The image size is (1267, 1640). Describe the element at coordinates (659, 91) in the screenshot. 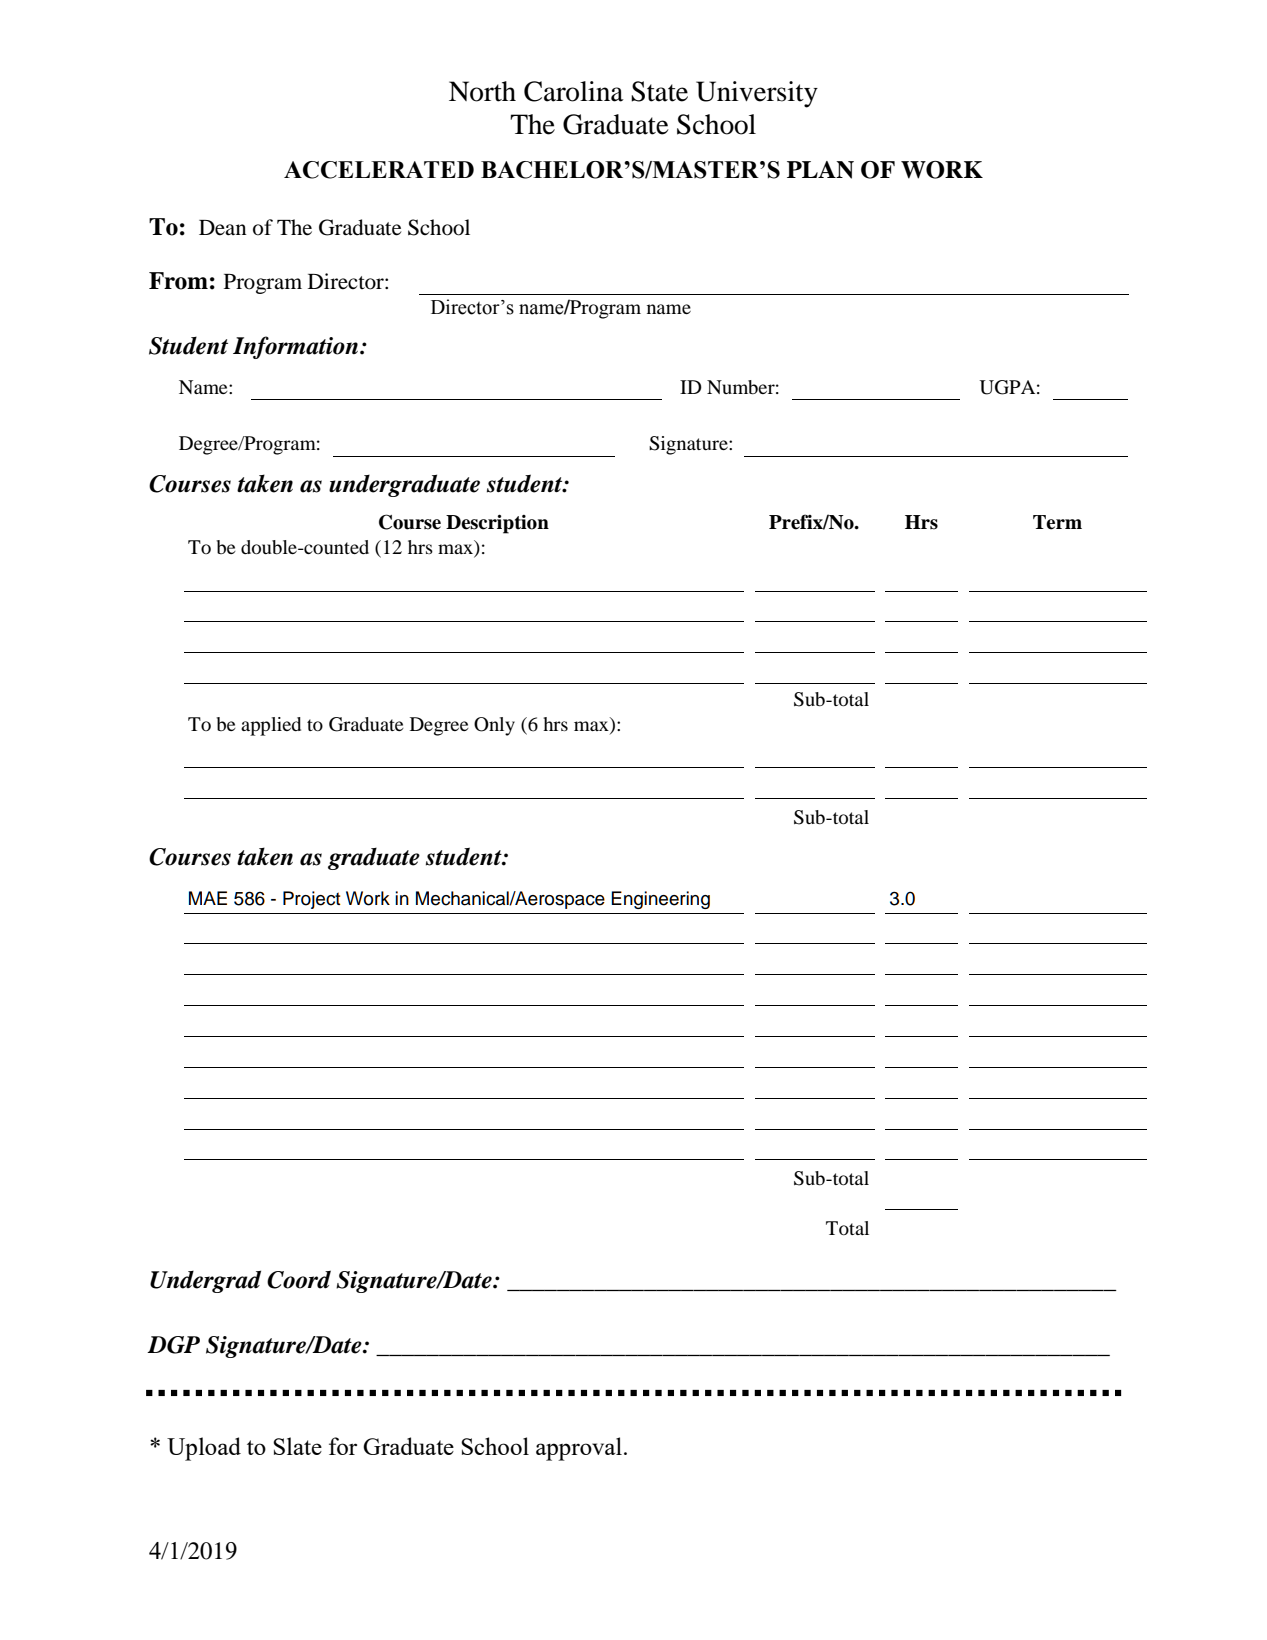

I see `State` at that location.
